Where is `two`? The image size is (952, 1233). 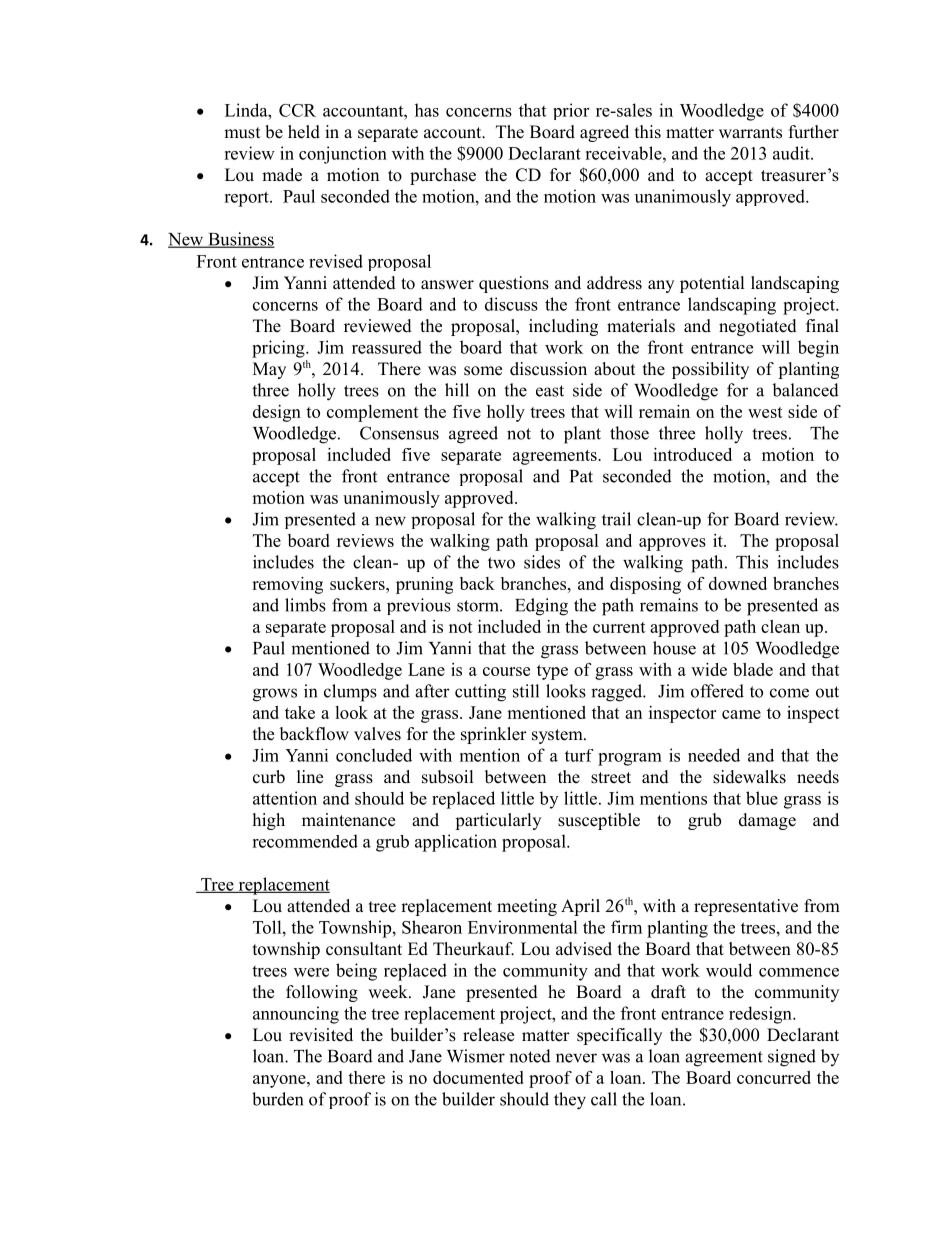
two is located at coordinates (501, 563).
